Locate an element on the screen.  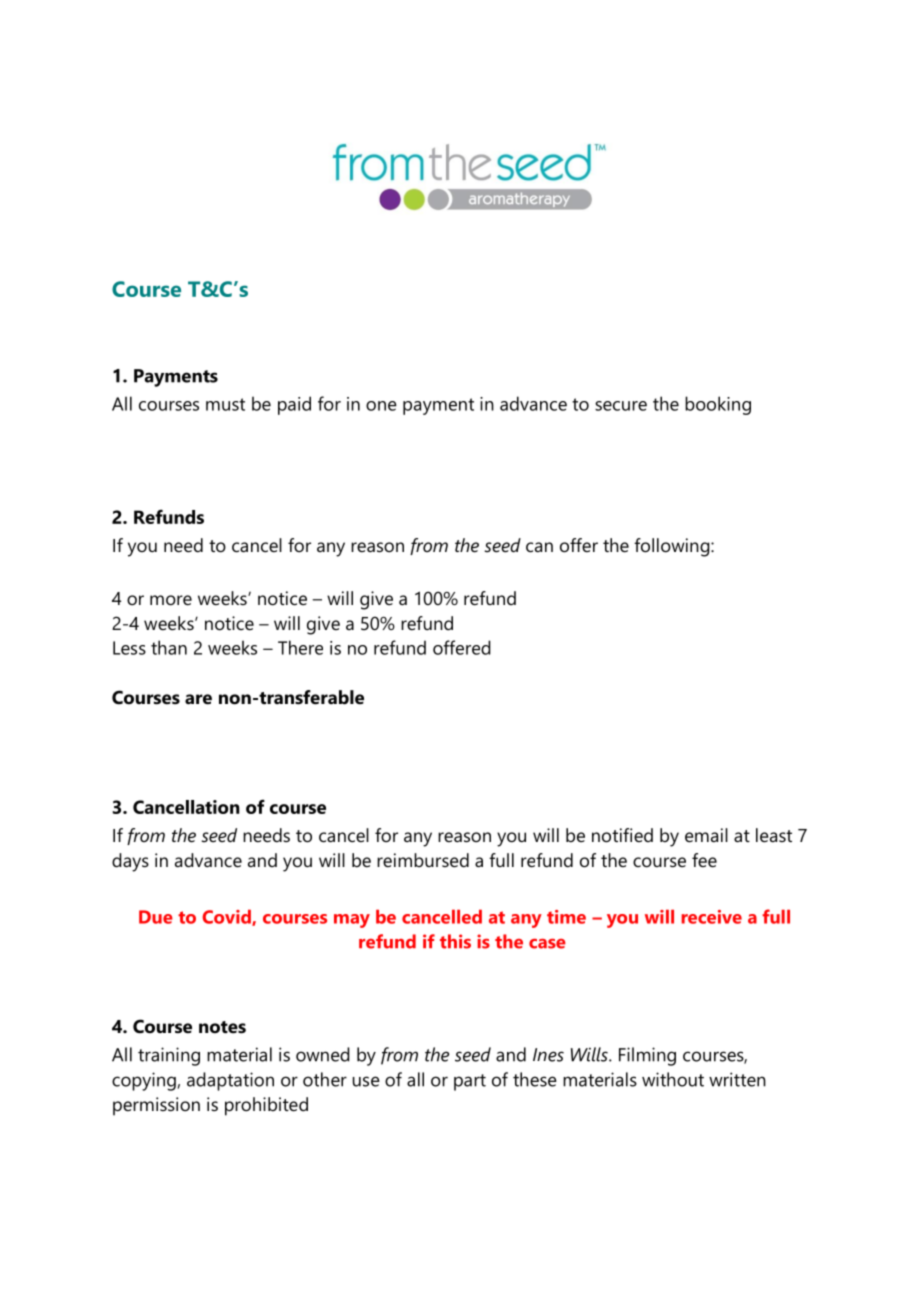
adaptation is located at coordinates (230, 1081).
